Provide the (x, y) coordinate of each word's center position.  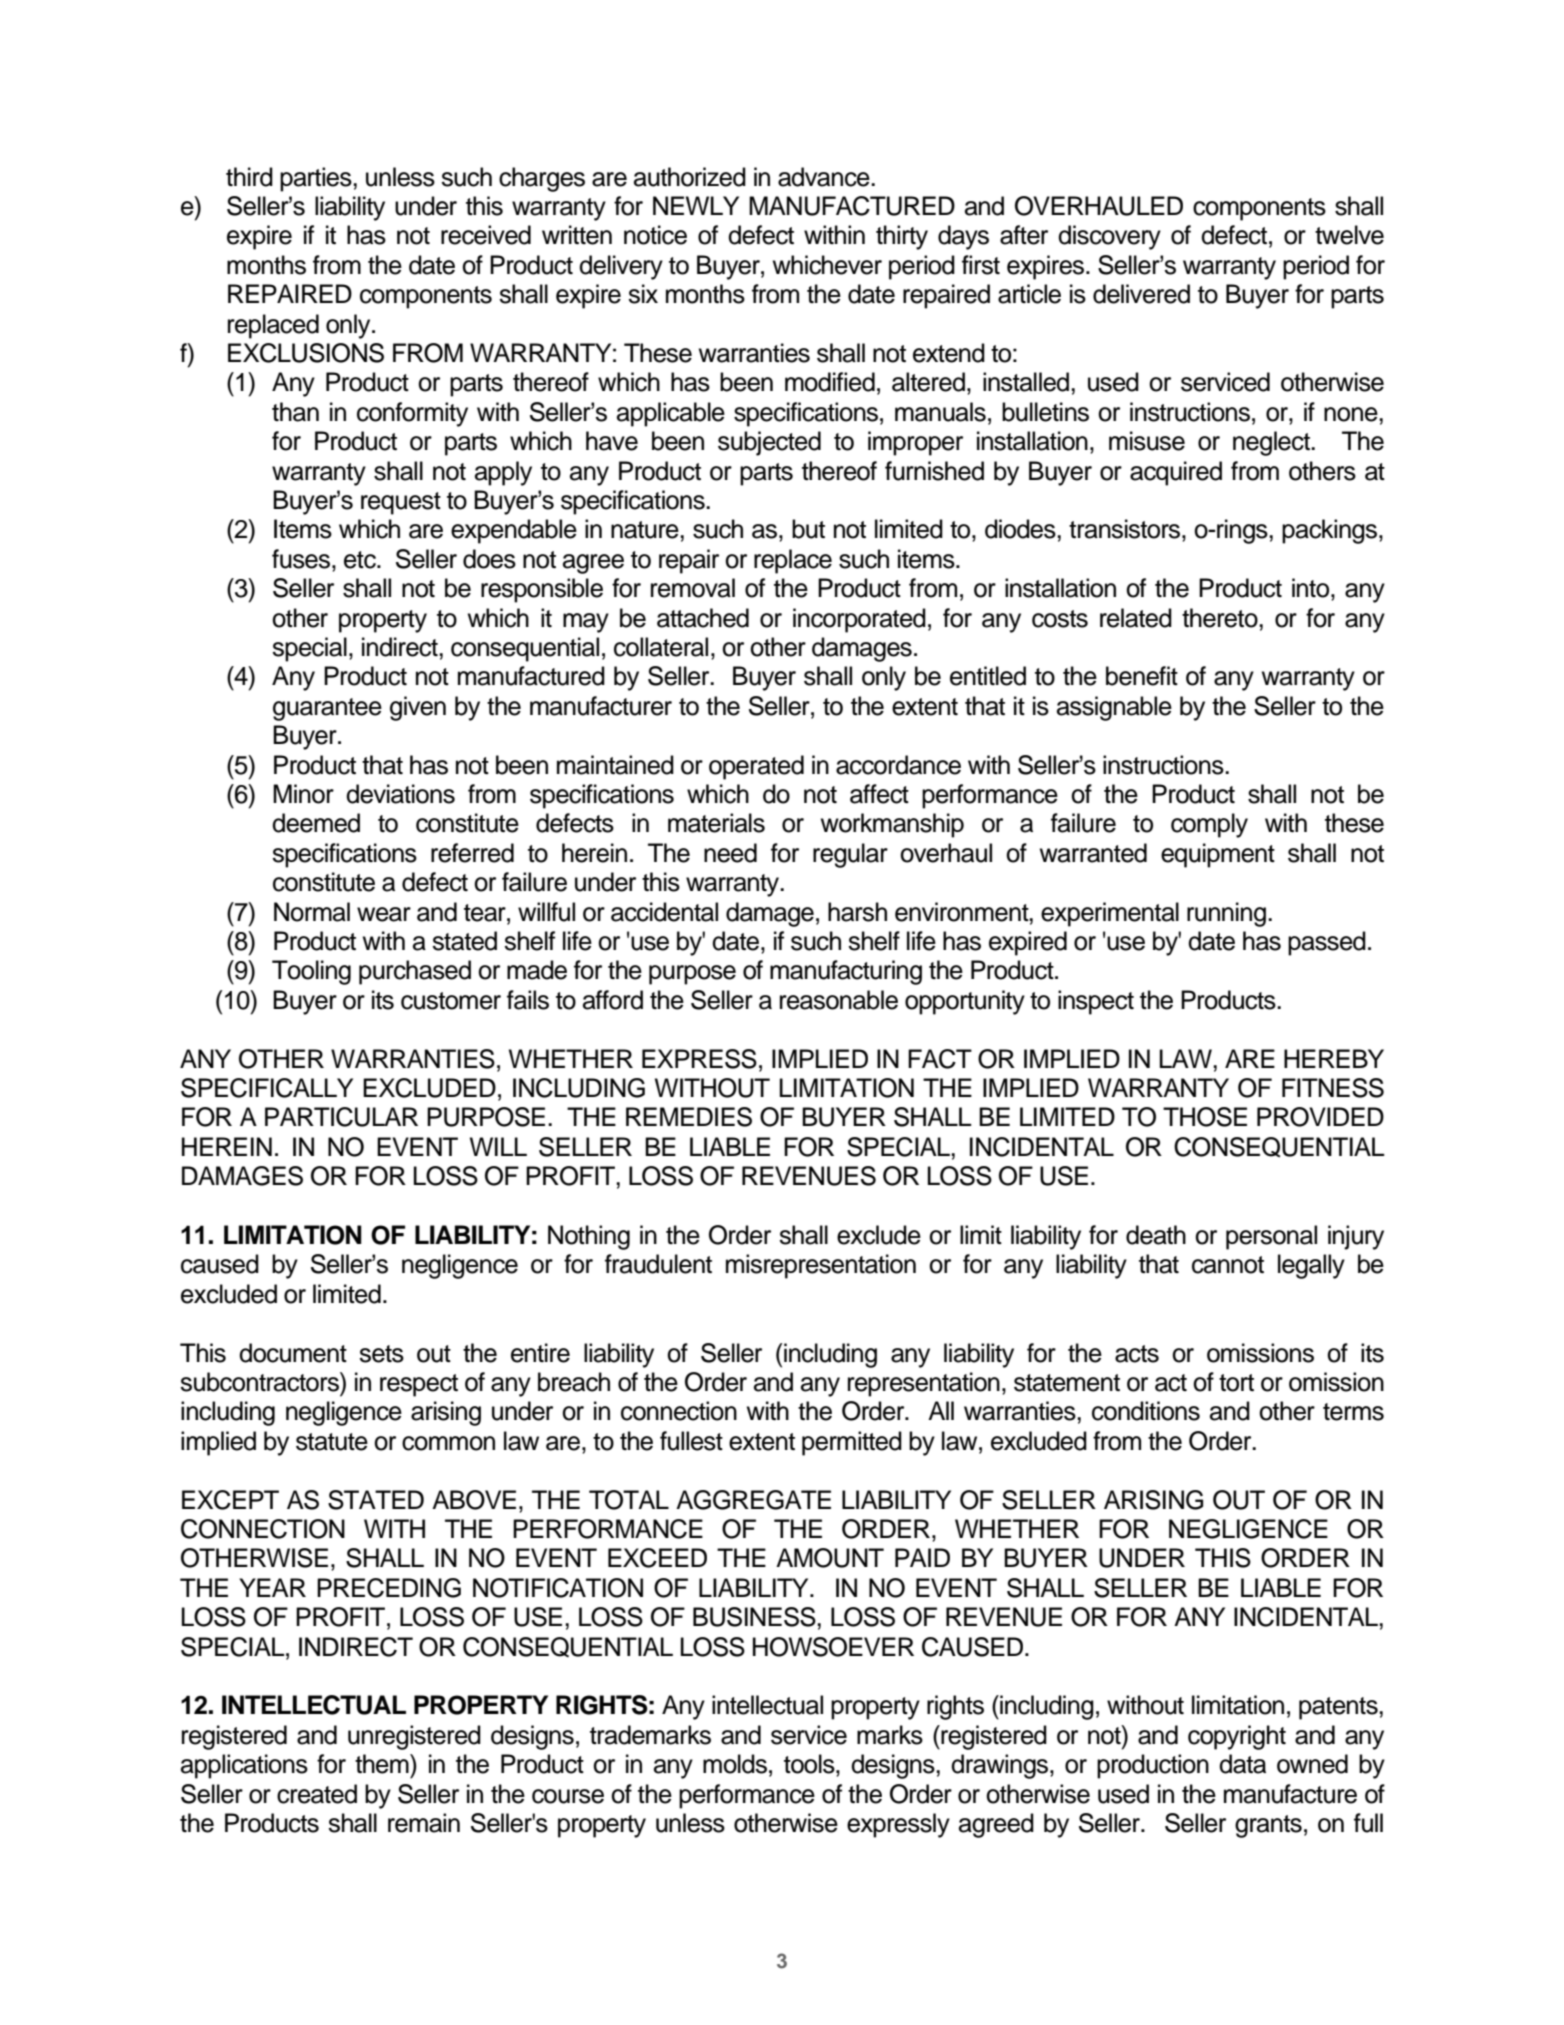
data (1242, 1764)
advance (825, 177)
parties (317, 179)
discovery (1109, 237)
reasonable (839, 1000)
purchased (415, 972)
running (1226, 914)
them (383, 1764)
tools (810, 1764)
